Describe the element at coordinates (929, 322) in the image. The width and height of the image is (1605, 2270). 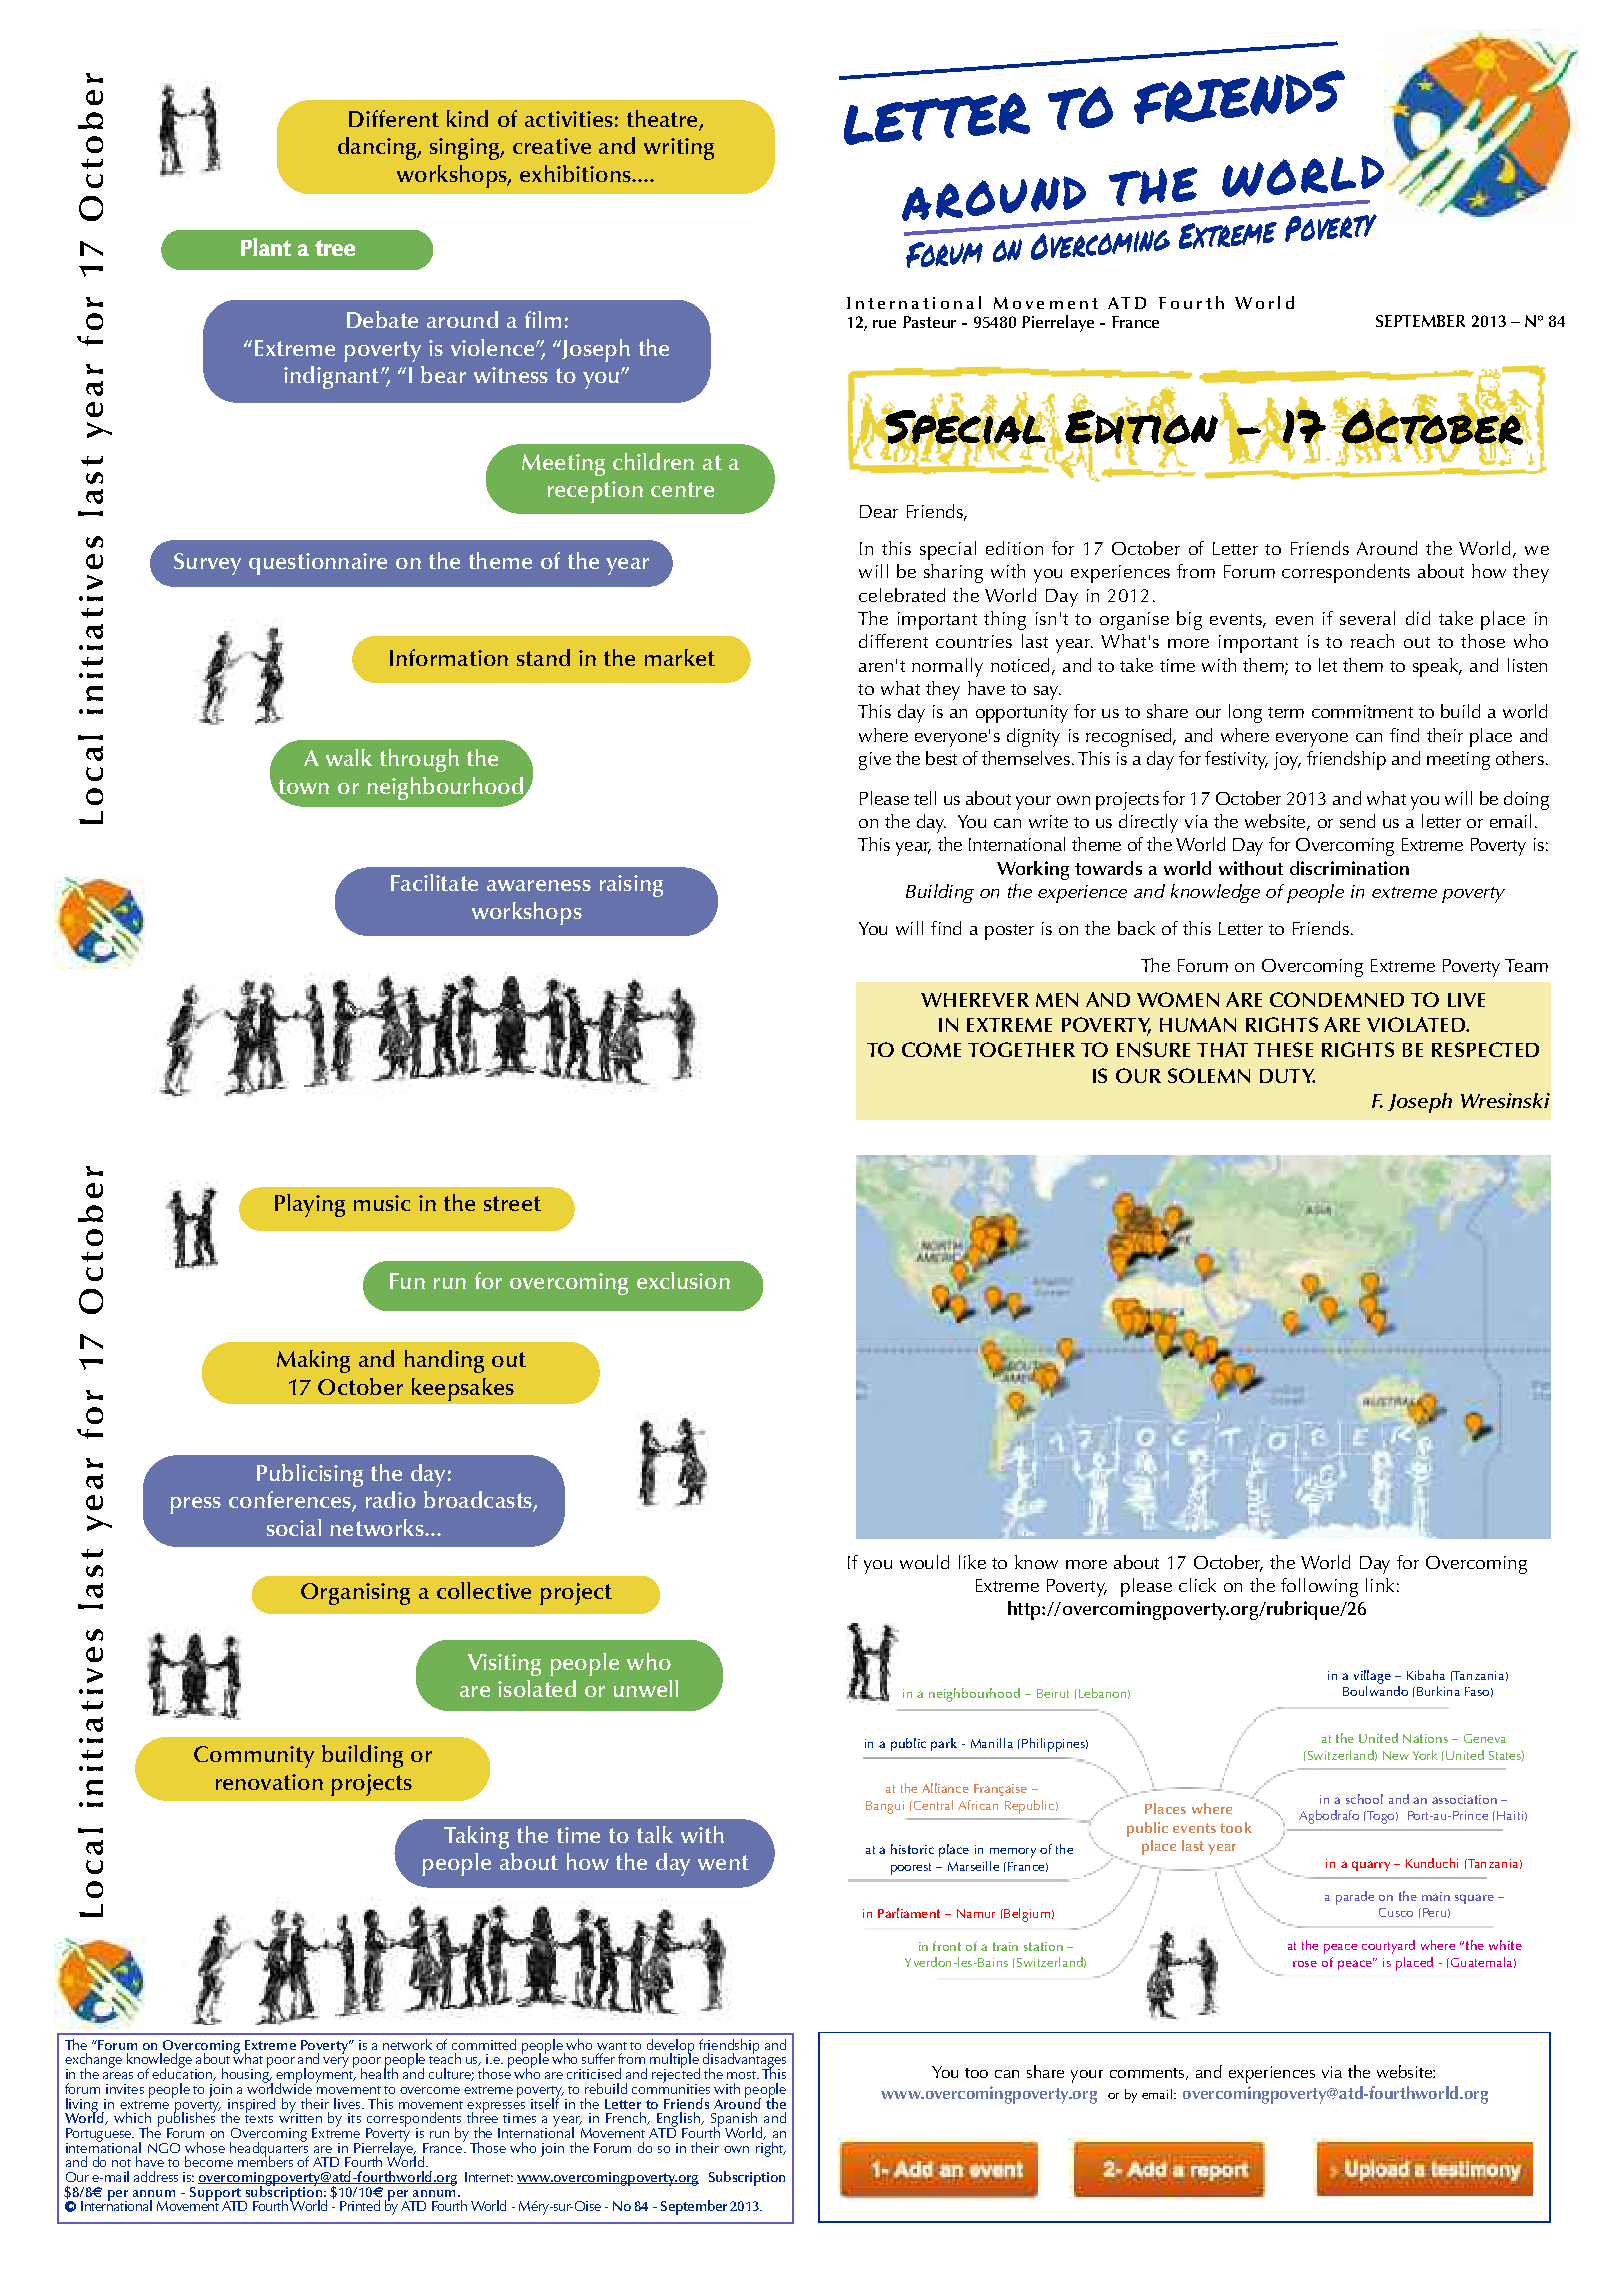
I see `Pasteur` at that location.
